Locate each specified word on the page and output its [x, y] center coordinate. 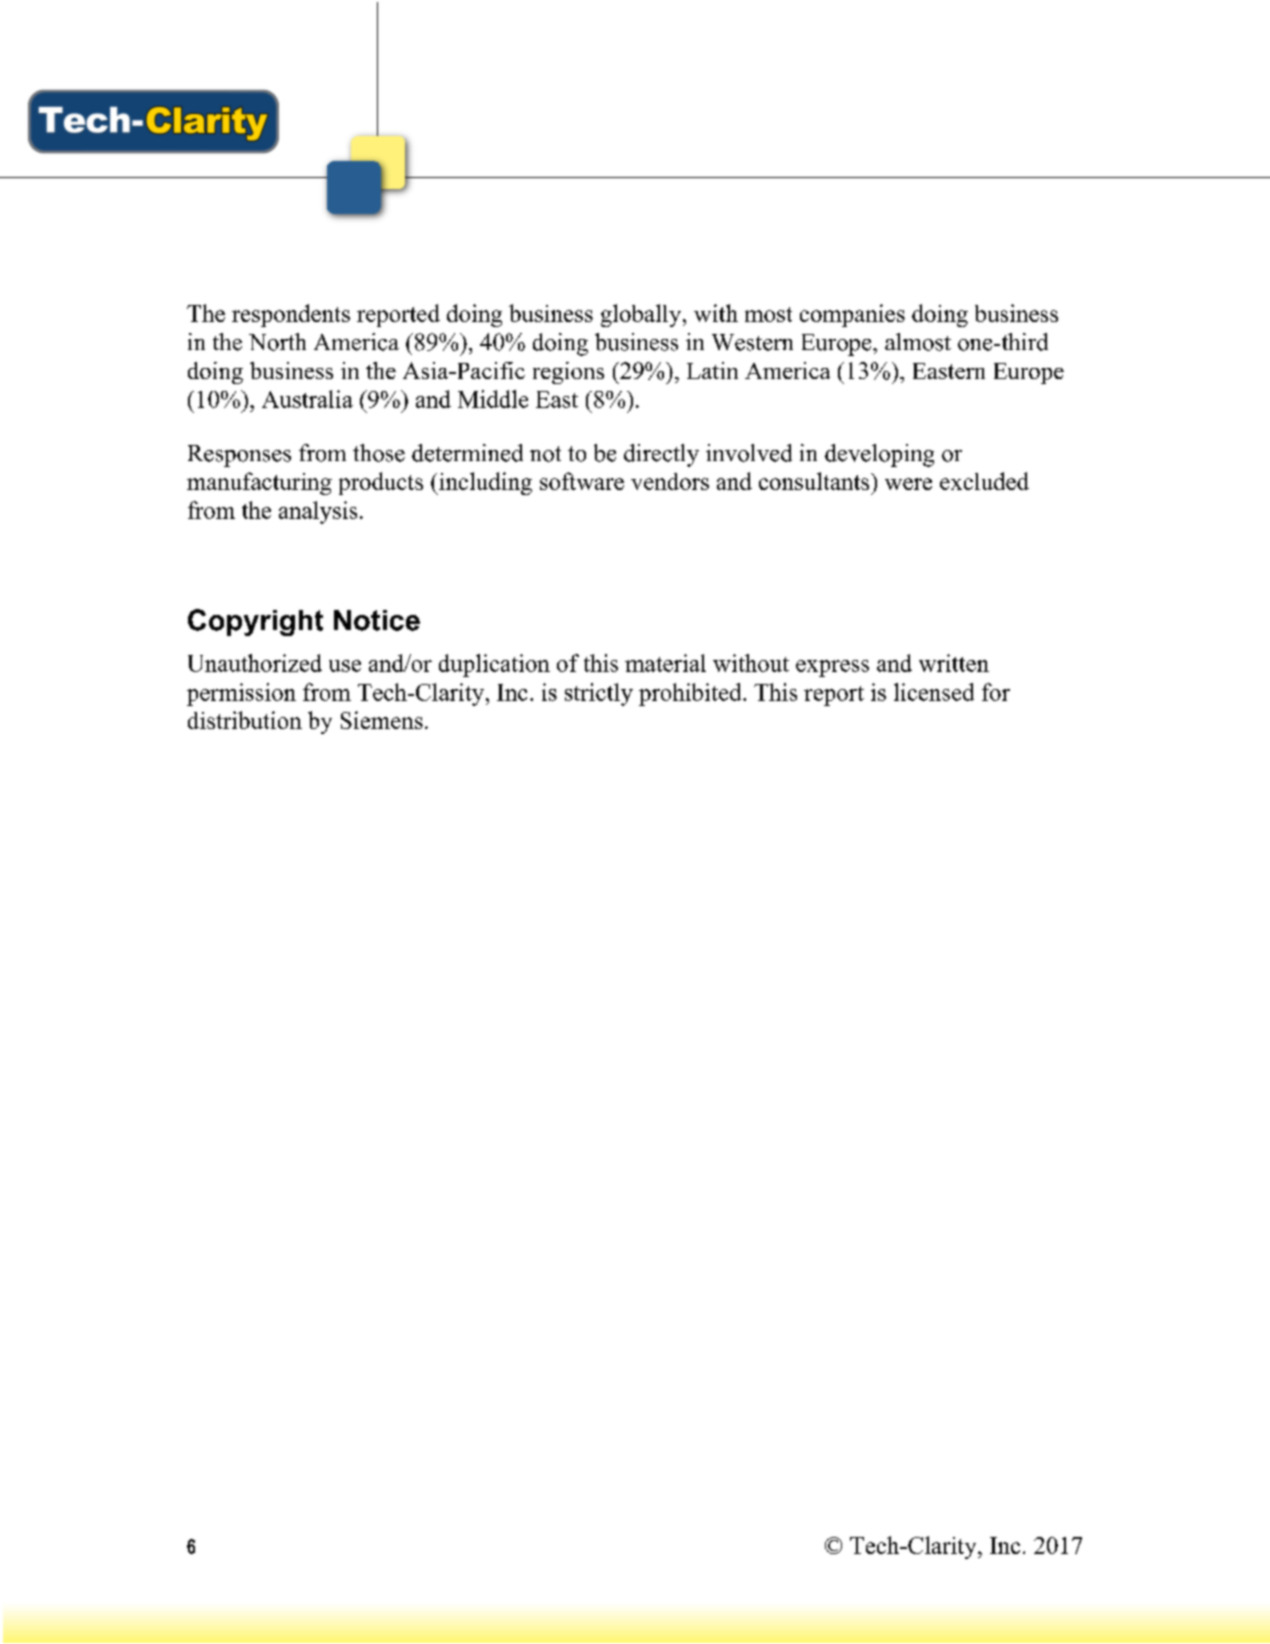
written [954, 663]
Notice [377, 620]
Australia [307, 399]
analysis [318, 512]
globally [642, 315]
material [665, 663]
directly [661, 455]
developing [879, 455]
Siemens [382, 720]
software [582, 481]
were [908, 484]
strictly [599, 694]
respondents [291, 315]
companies [852, 315]
